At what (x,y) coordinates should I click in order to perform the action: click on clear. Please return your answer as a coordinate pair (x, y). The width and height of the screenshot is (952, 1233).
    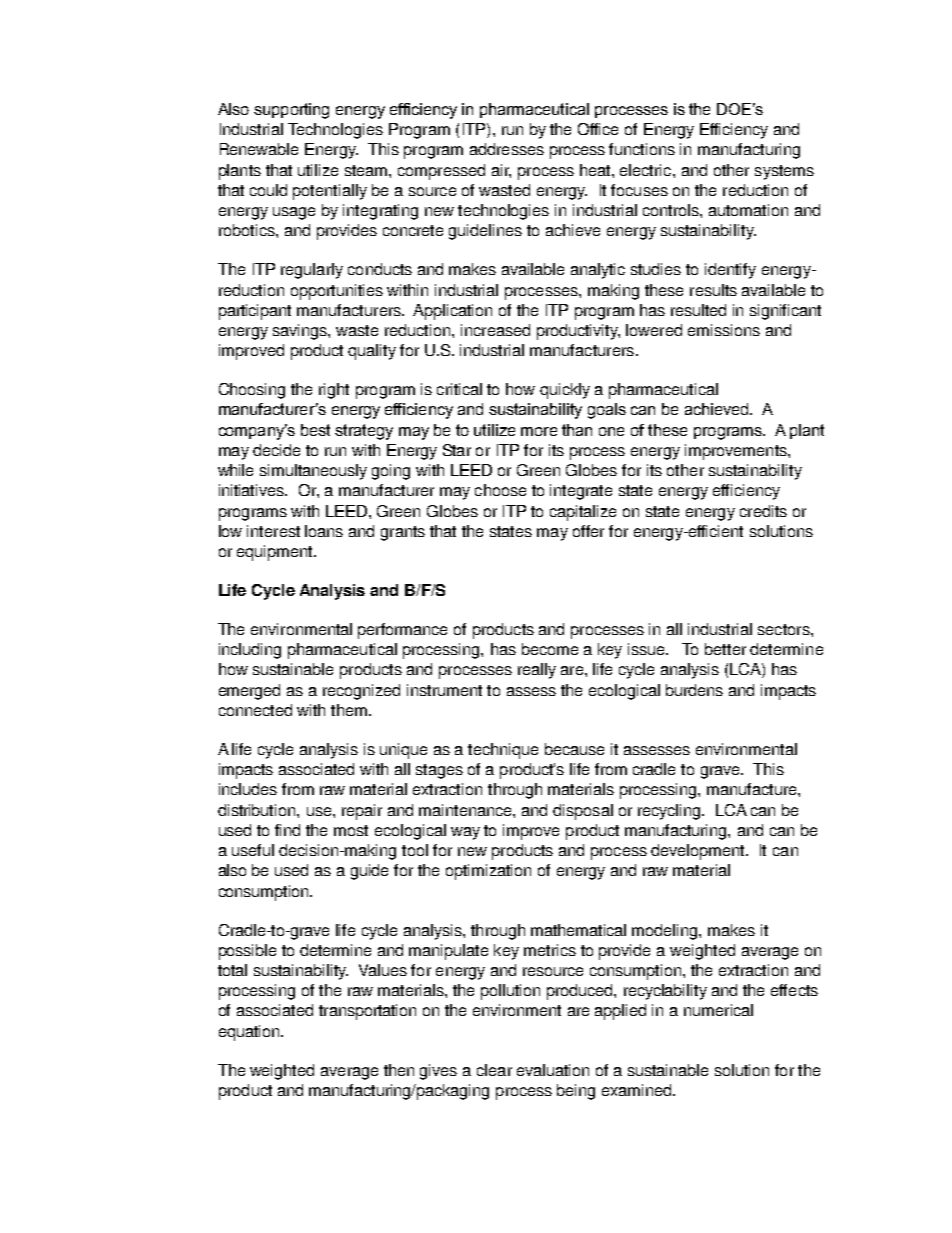
    Looking at the image, I should click on (494, 1070).
